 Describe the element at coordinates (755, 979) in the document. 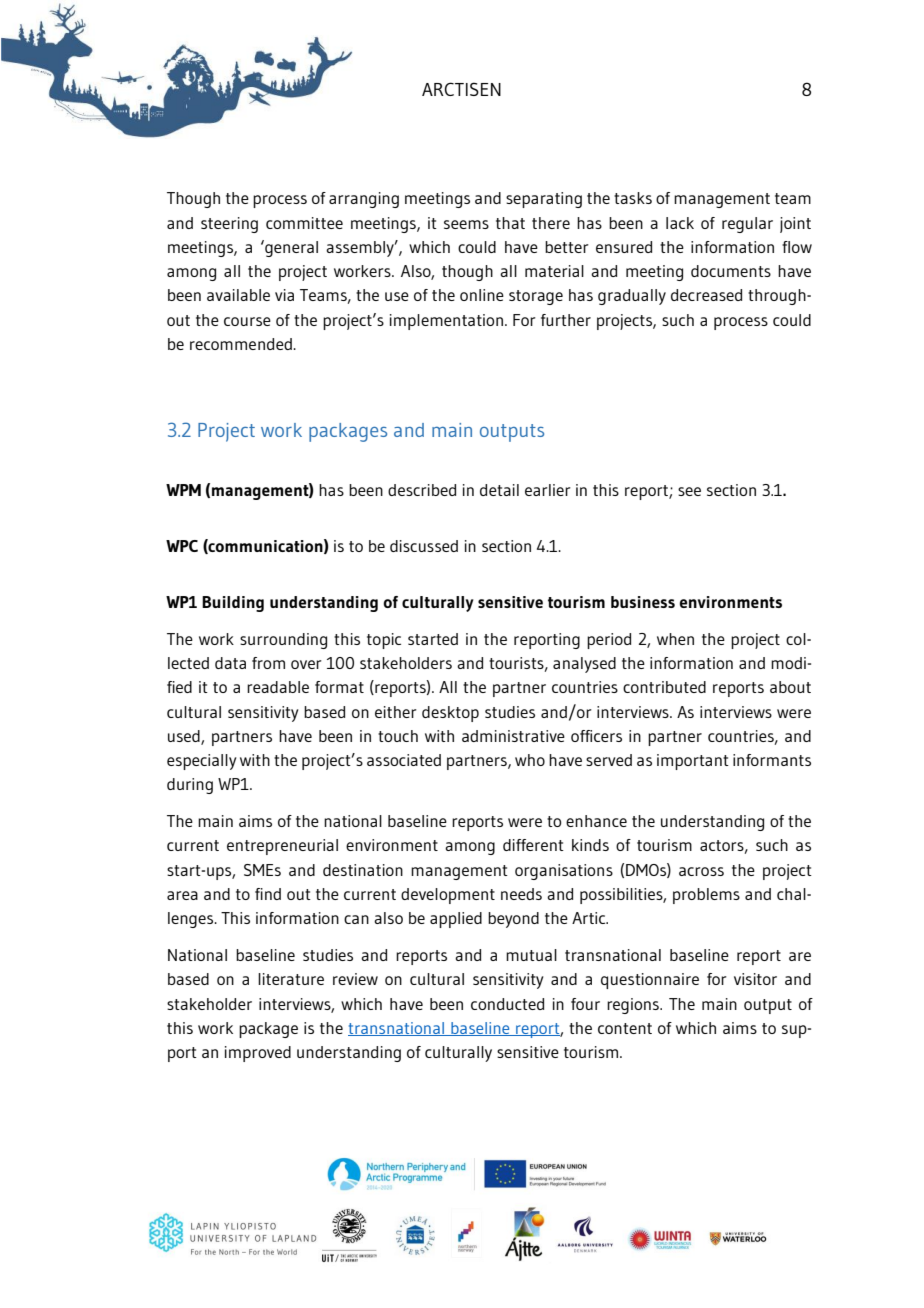

I see `visitor` at that location.
